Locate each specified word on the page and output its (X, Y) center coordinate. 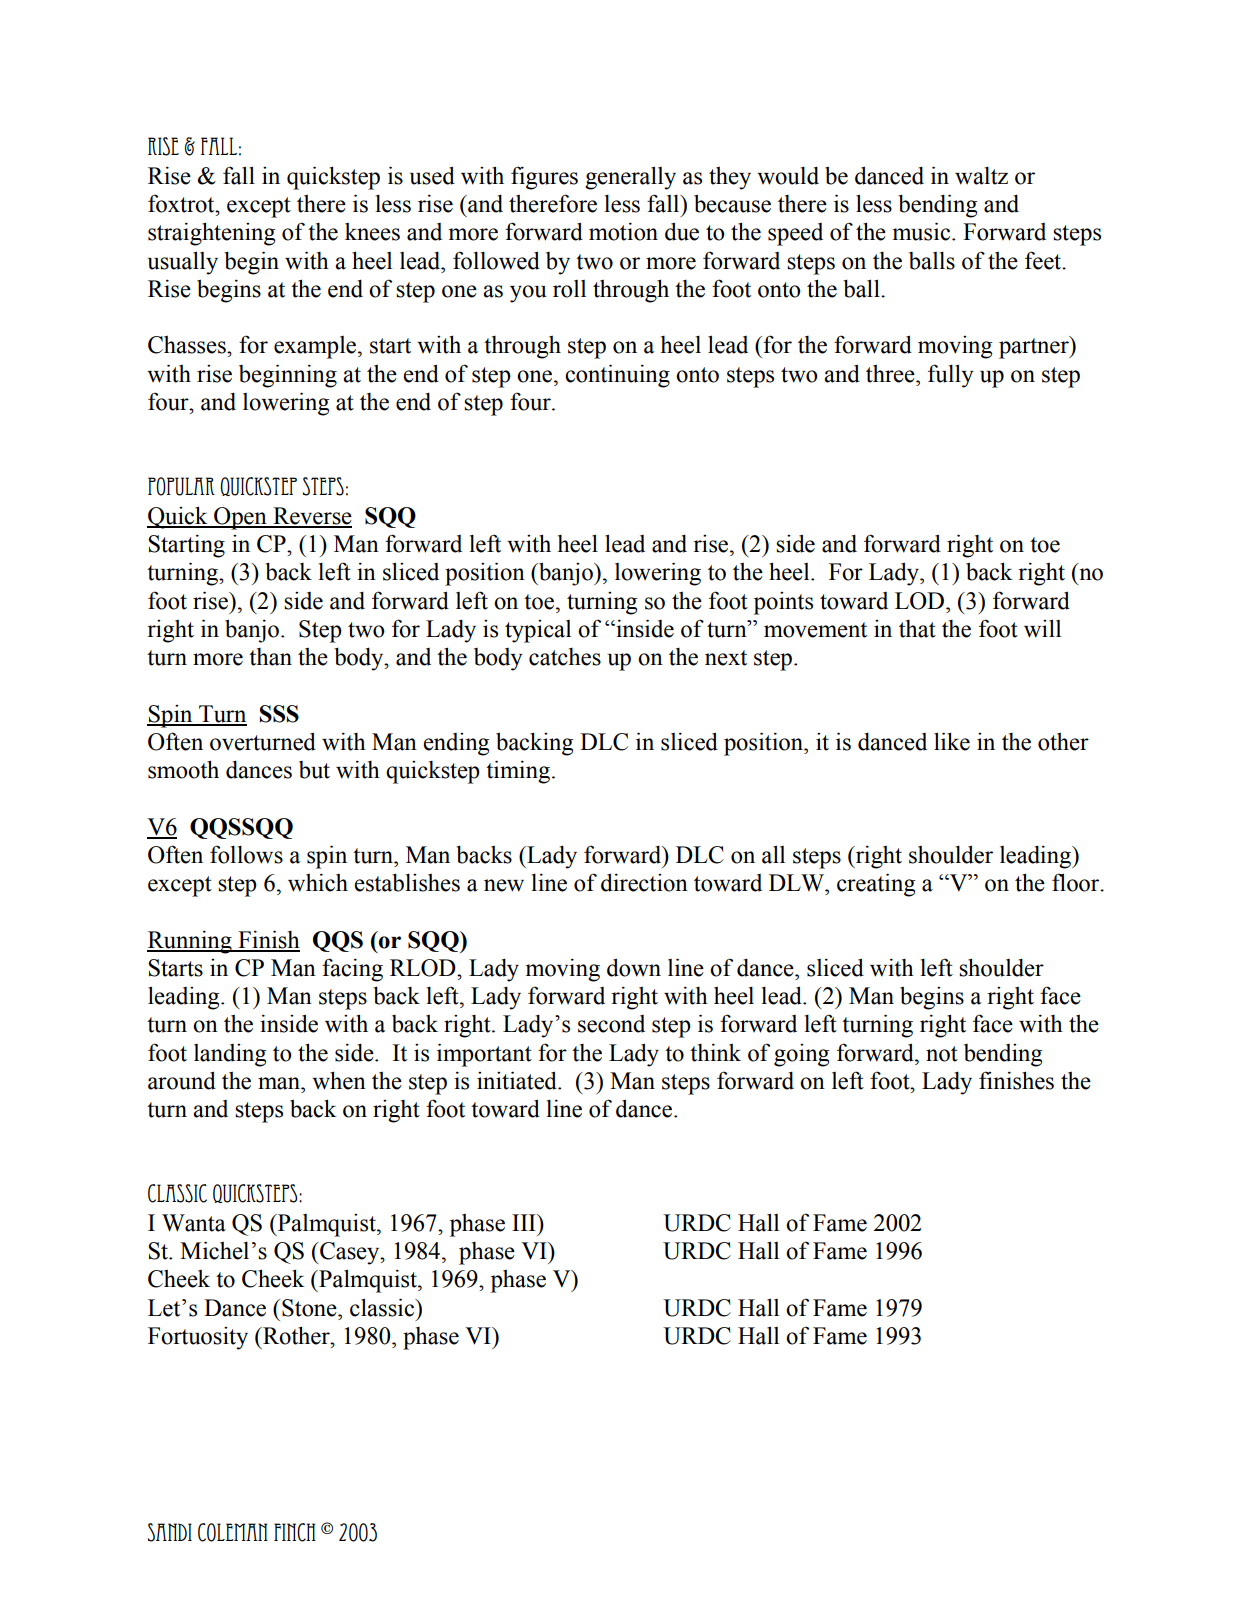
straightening (211, 234)
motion (623, 231)
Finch (295, 1532)
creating (876, 885)
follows (246, 854)
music (922, 231)
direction (644, 882)
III (525, 1222)
